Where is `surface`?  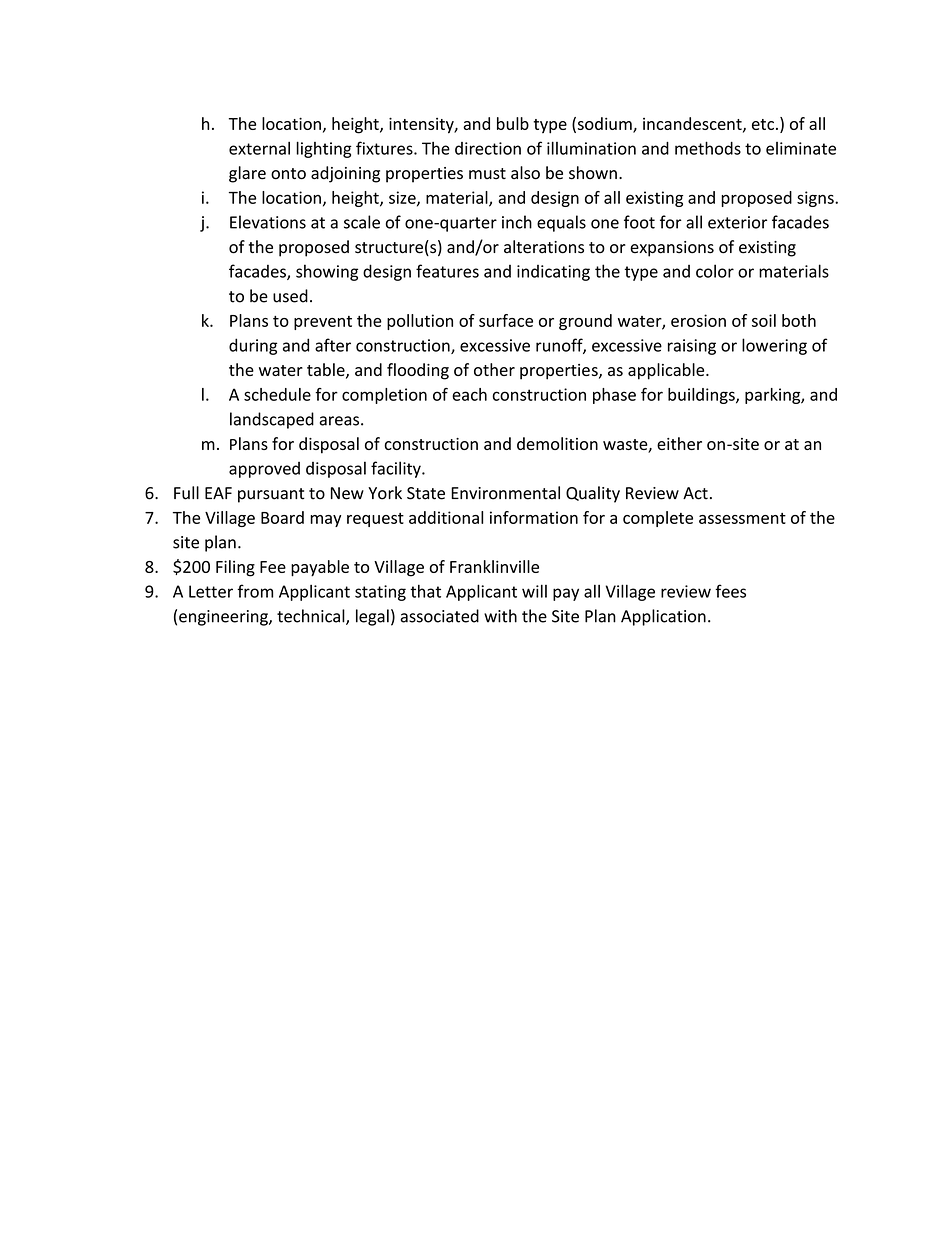
surface is located at coordinates (506, 320).
